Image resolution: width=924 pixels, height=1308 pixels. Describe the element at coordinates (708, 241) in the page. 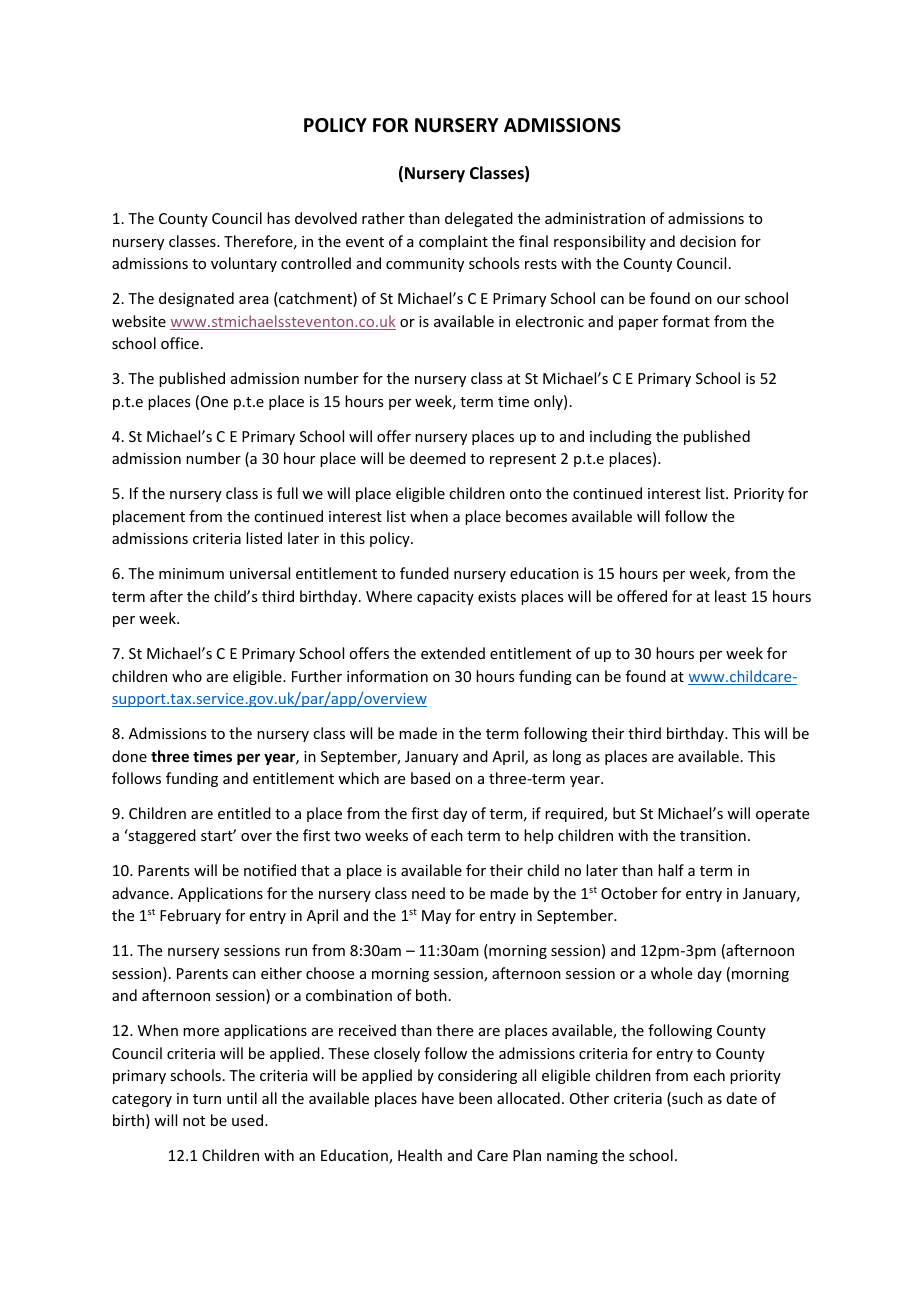

I see `decision` at that location.
